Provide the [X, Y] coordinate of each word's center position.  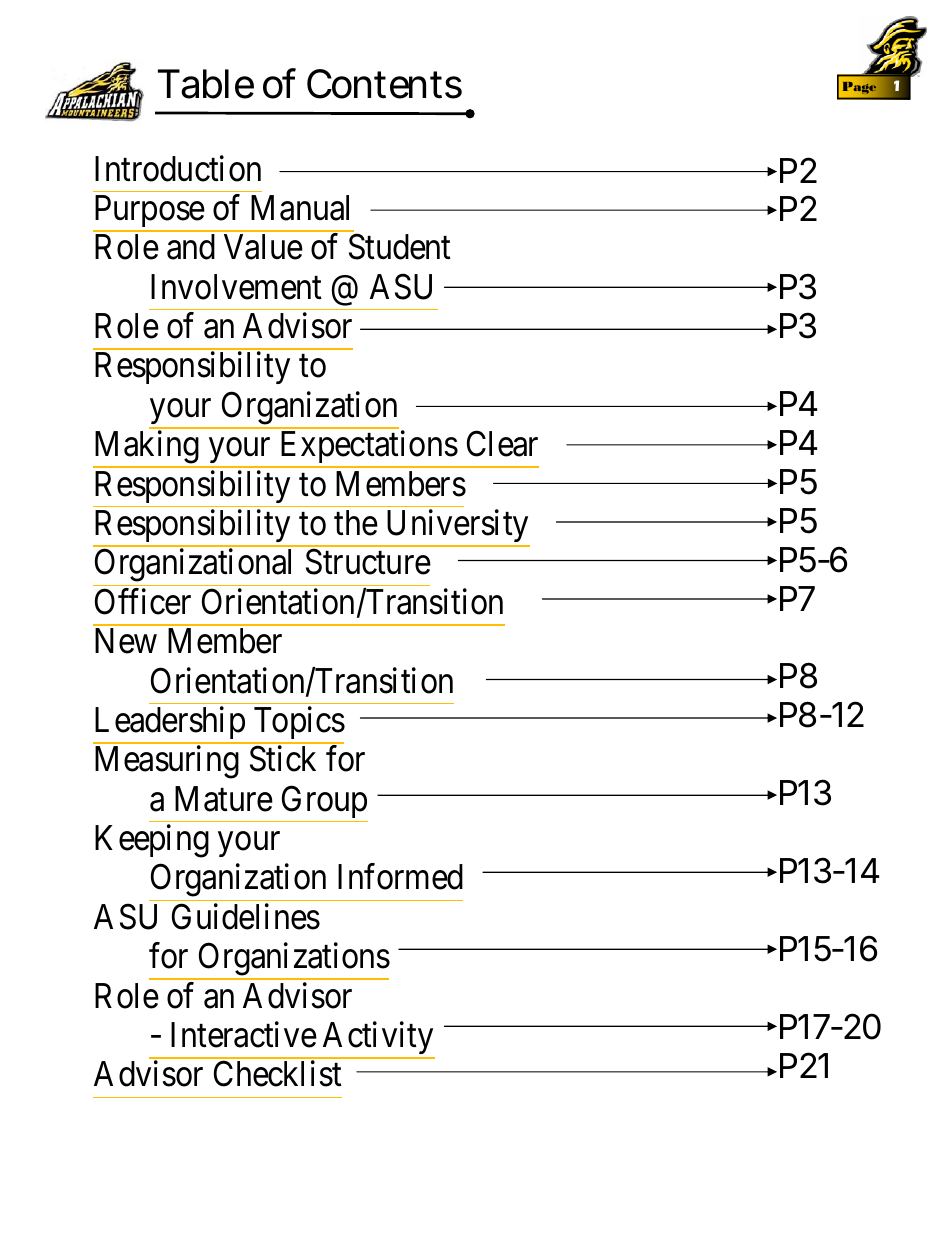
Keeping [152, 841]
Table [206, 84]
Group [324, 802]
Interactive [244, 1035]
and [191, 247]
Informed [400, 877]
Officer [143, 601]
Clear [502, 444]
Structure [368, 562]
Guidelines [246, 916]
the [356, 523]
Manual [300, 208]
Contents [384, 84]
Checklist [278, 1074]
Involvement [236, 287]
